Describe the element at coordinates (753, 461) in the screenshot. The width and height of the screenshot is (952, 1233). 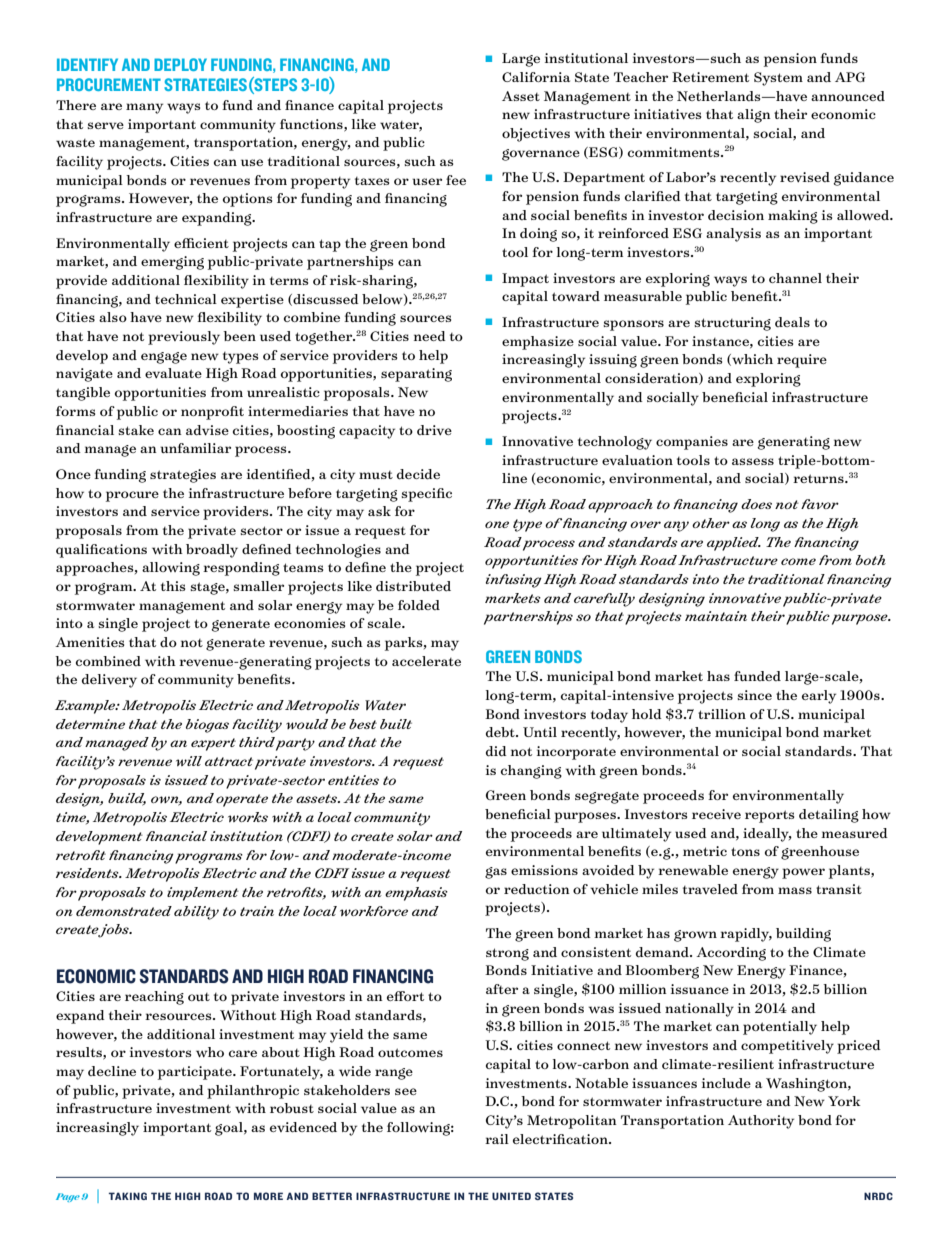
I see `assess` at that location.
